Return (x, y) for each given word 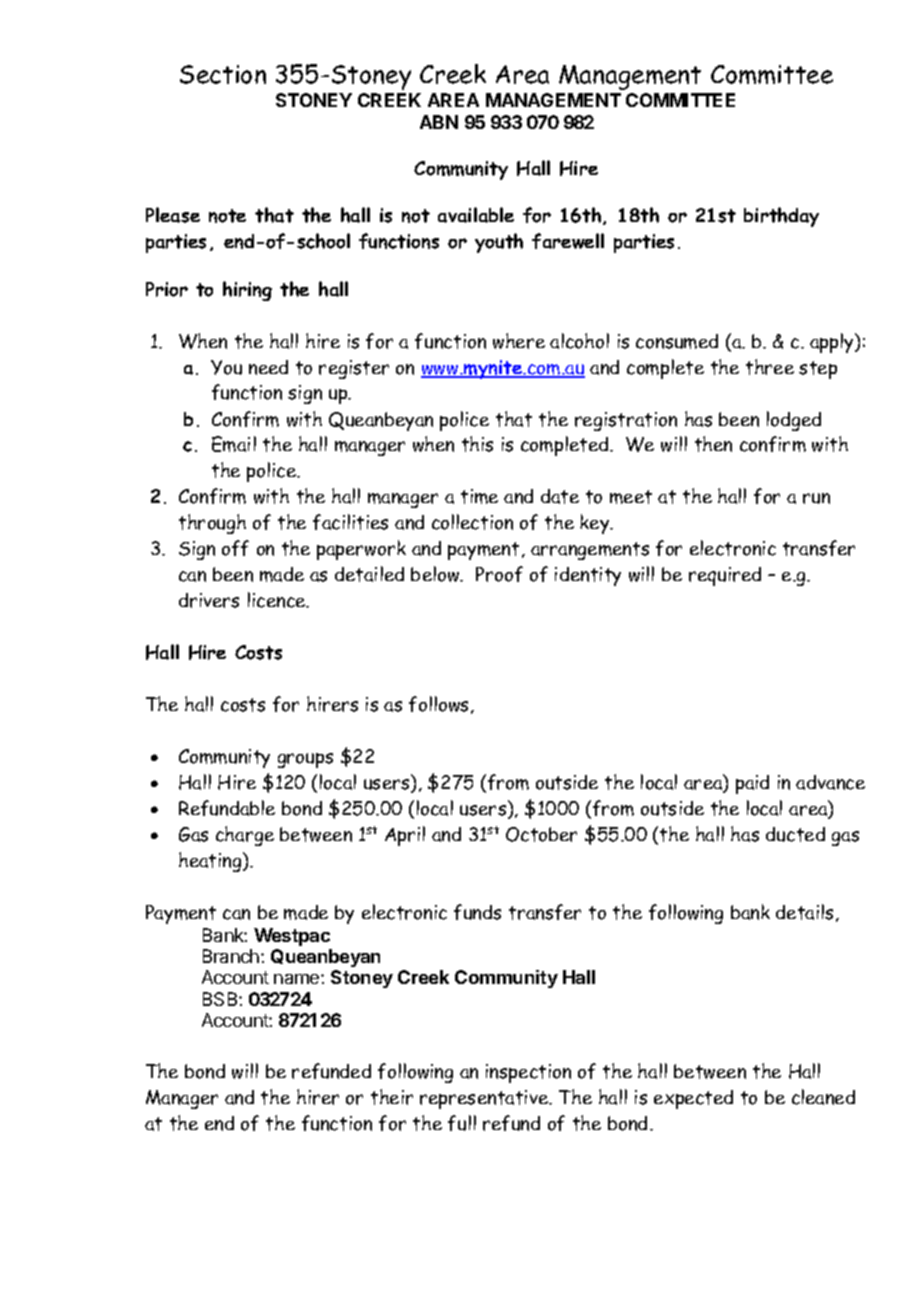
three (770, 367)
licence (278, 600)
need (268, 367)
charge (245, 836)
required (725, 576)
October (541, 834)
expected (693, 1099)
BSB (221, 999)
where (519, 341)
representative (485, 1099)
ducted (795, 834)
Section (223, 74)
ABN (439, 122)
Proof (499, 574)
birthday (781, 217)
